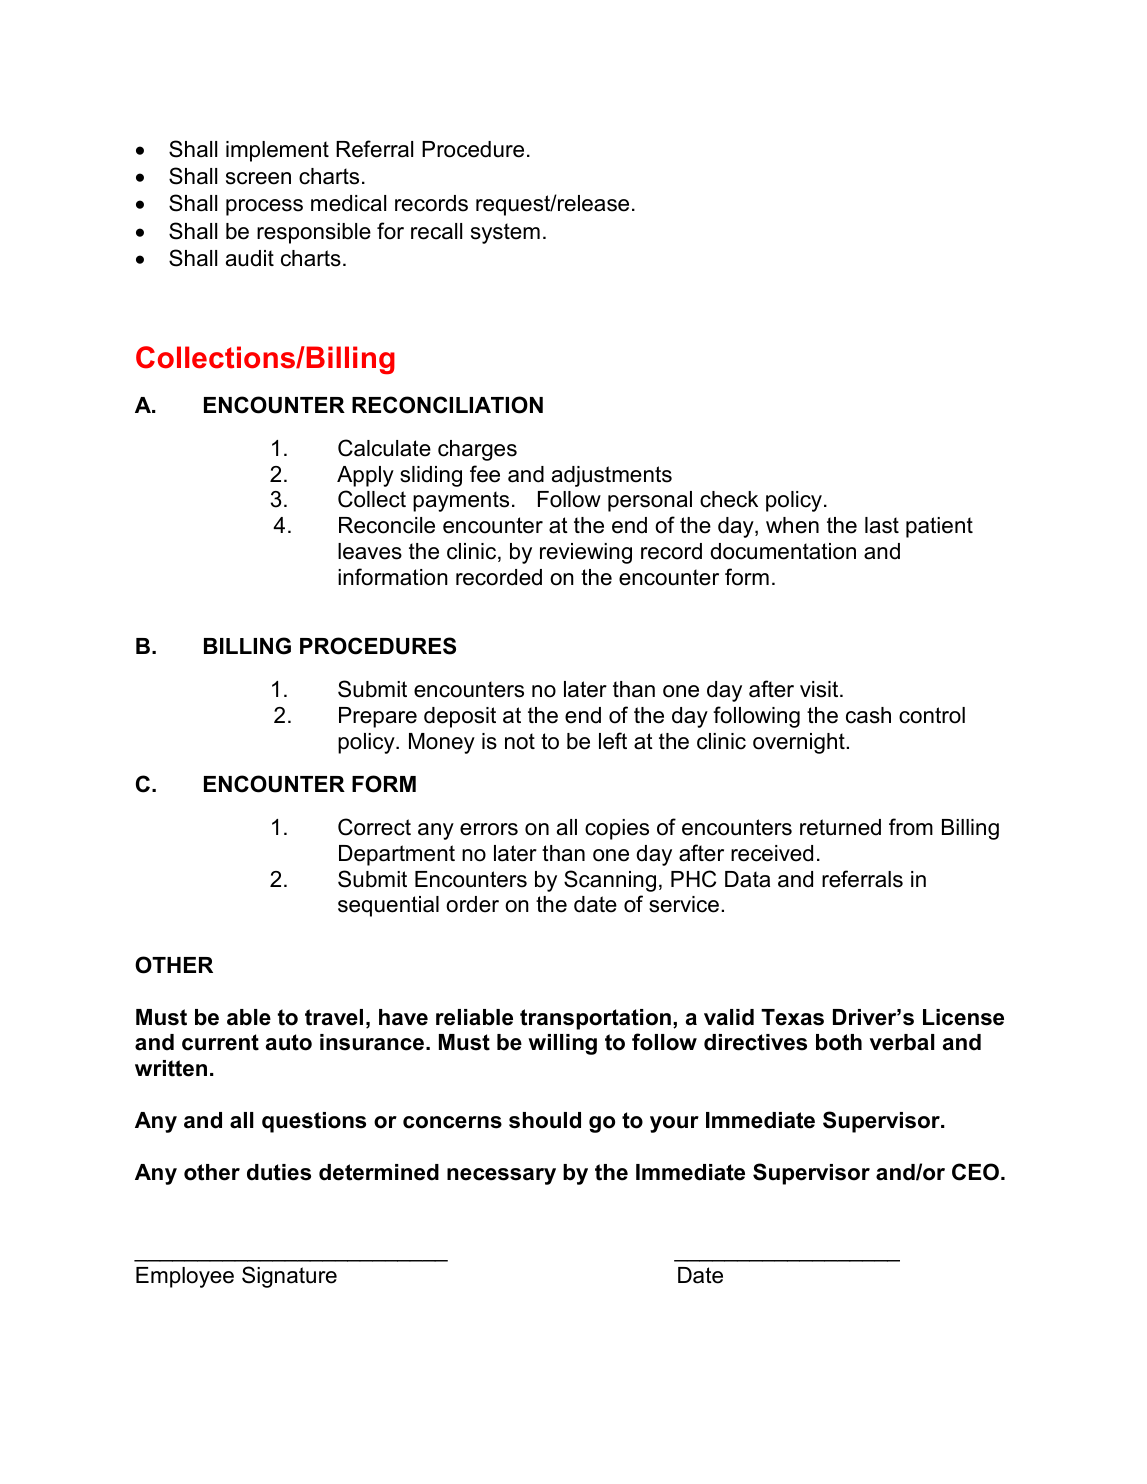 Image resolution: width=1147 pixels, height=1484 pixels. I want to click on Prepare, so click(378, 717).
